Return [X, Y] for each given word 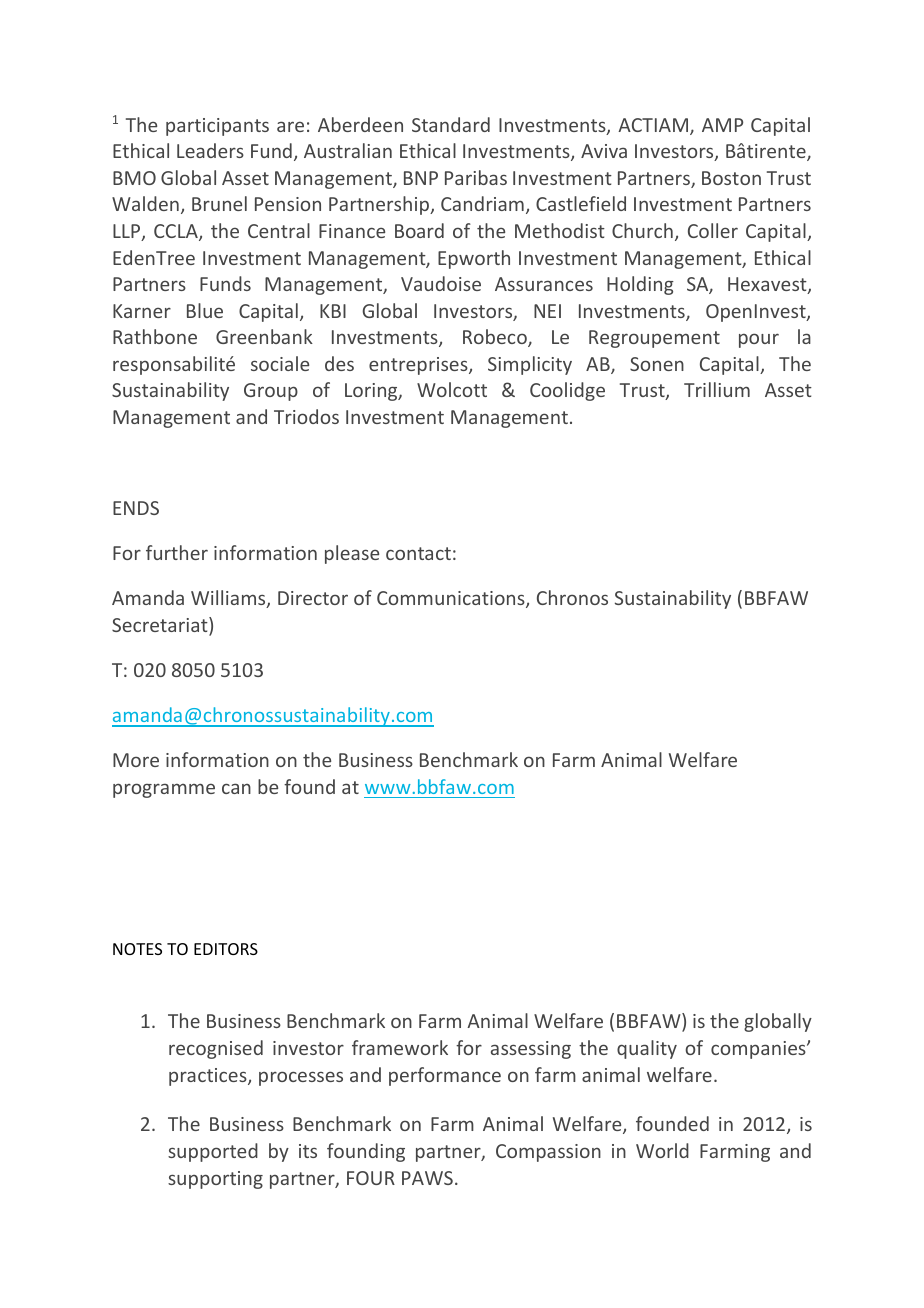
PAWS [427, 1178]
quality [647, 1049]
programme [164, 790]
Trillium [717, 389]
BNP [421, 178]
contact [418, 553]
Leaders [210, 150]
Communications [452, 599]
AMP [722, 125]
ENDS [136, 508]
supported [213, 1152]
